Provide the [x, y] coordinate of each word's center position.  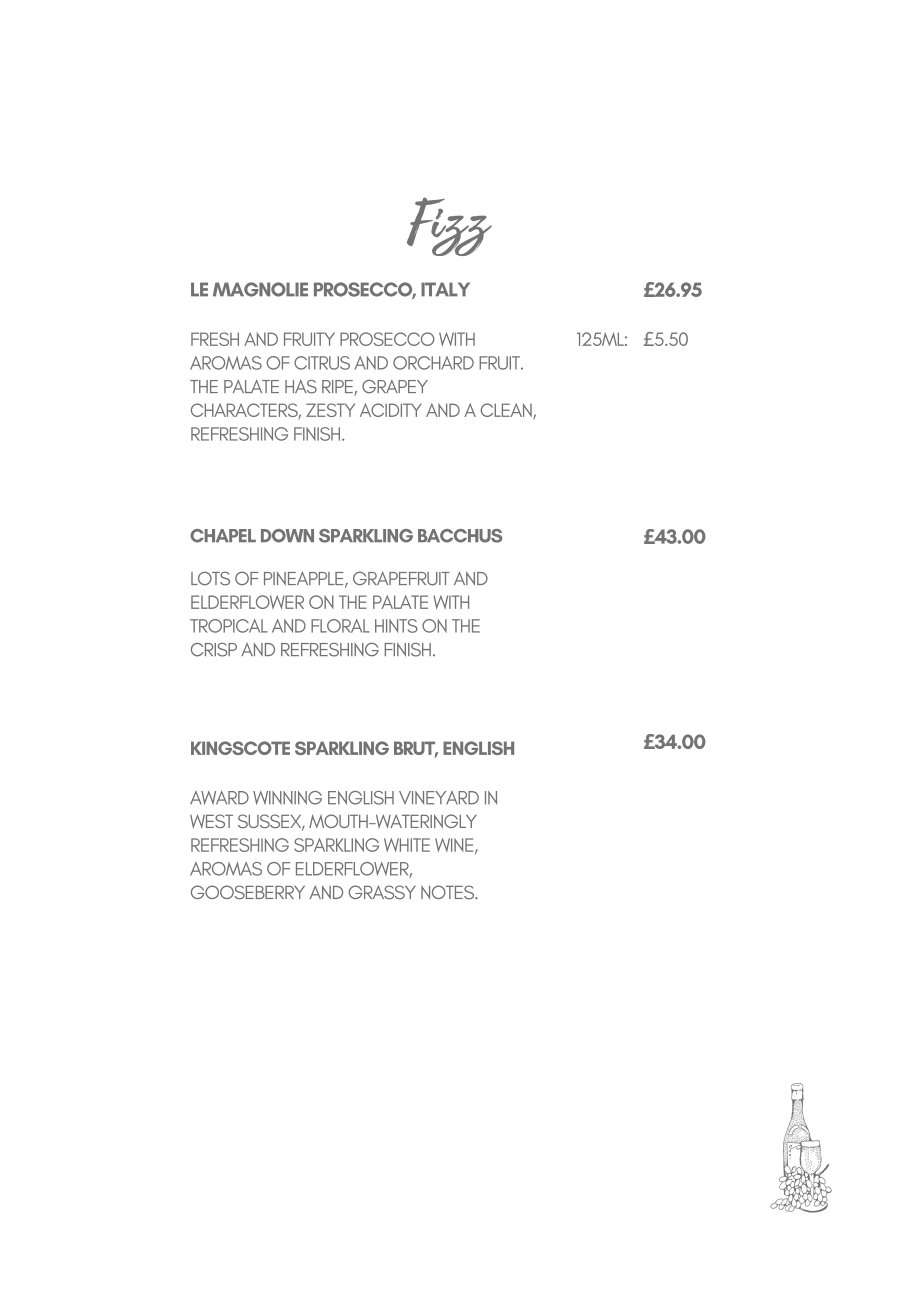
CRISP [214, 650]
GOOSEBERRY [248, 892]
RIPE [338, 388]
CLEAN [507, 411]
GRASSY [382, 892]
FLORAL [340, 626]
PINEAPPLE [305, 579]
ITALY [445, 289]
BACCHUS [460, 536]
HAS [301, 386]
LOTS [210, 578]
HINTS [396, 626]
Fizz [449, 226]
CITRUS [322, 363]
